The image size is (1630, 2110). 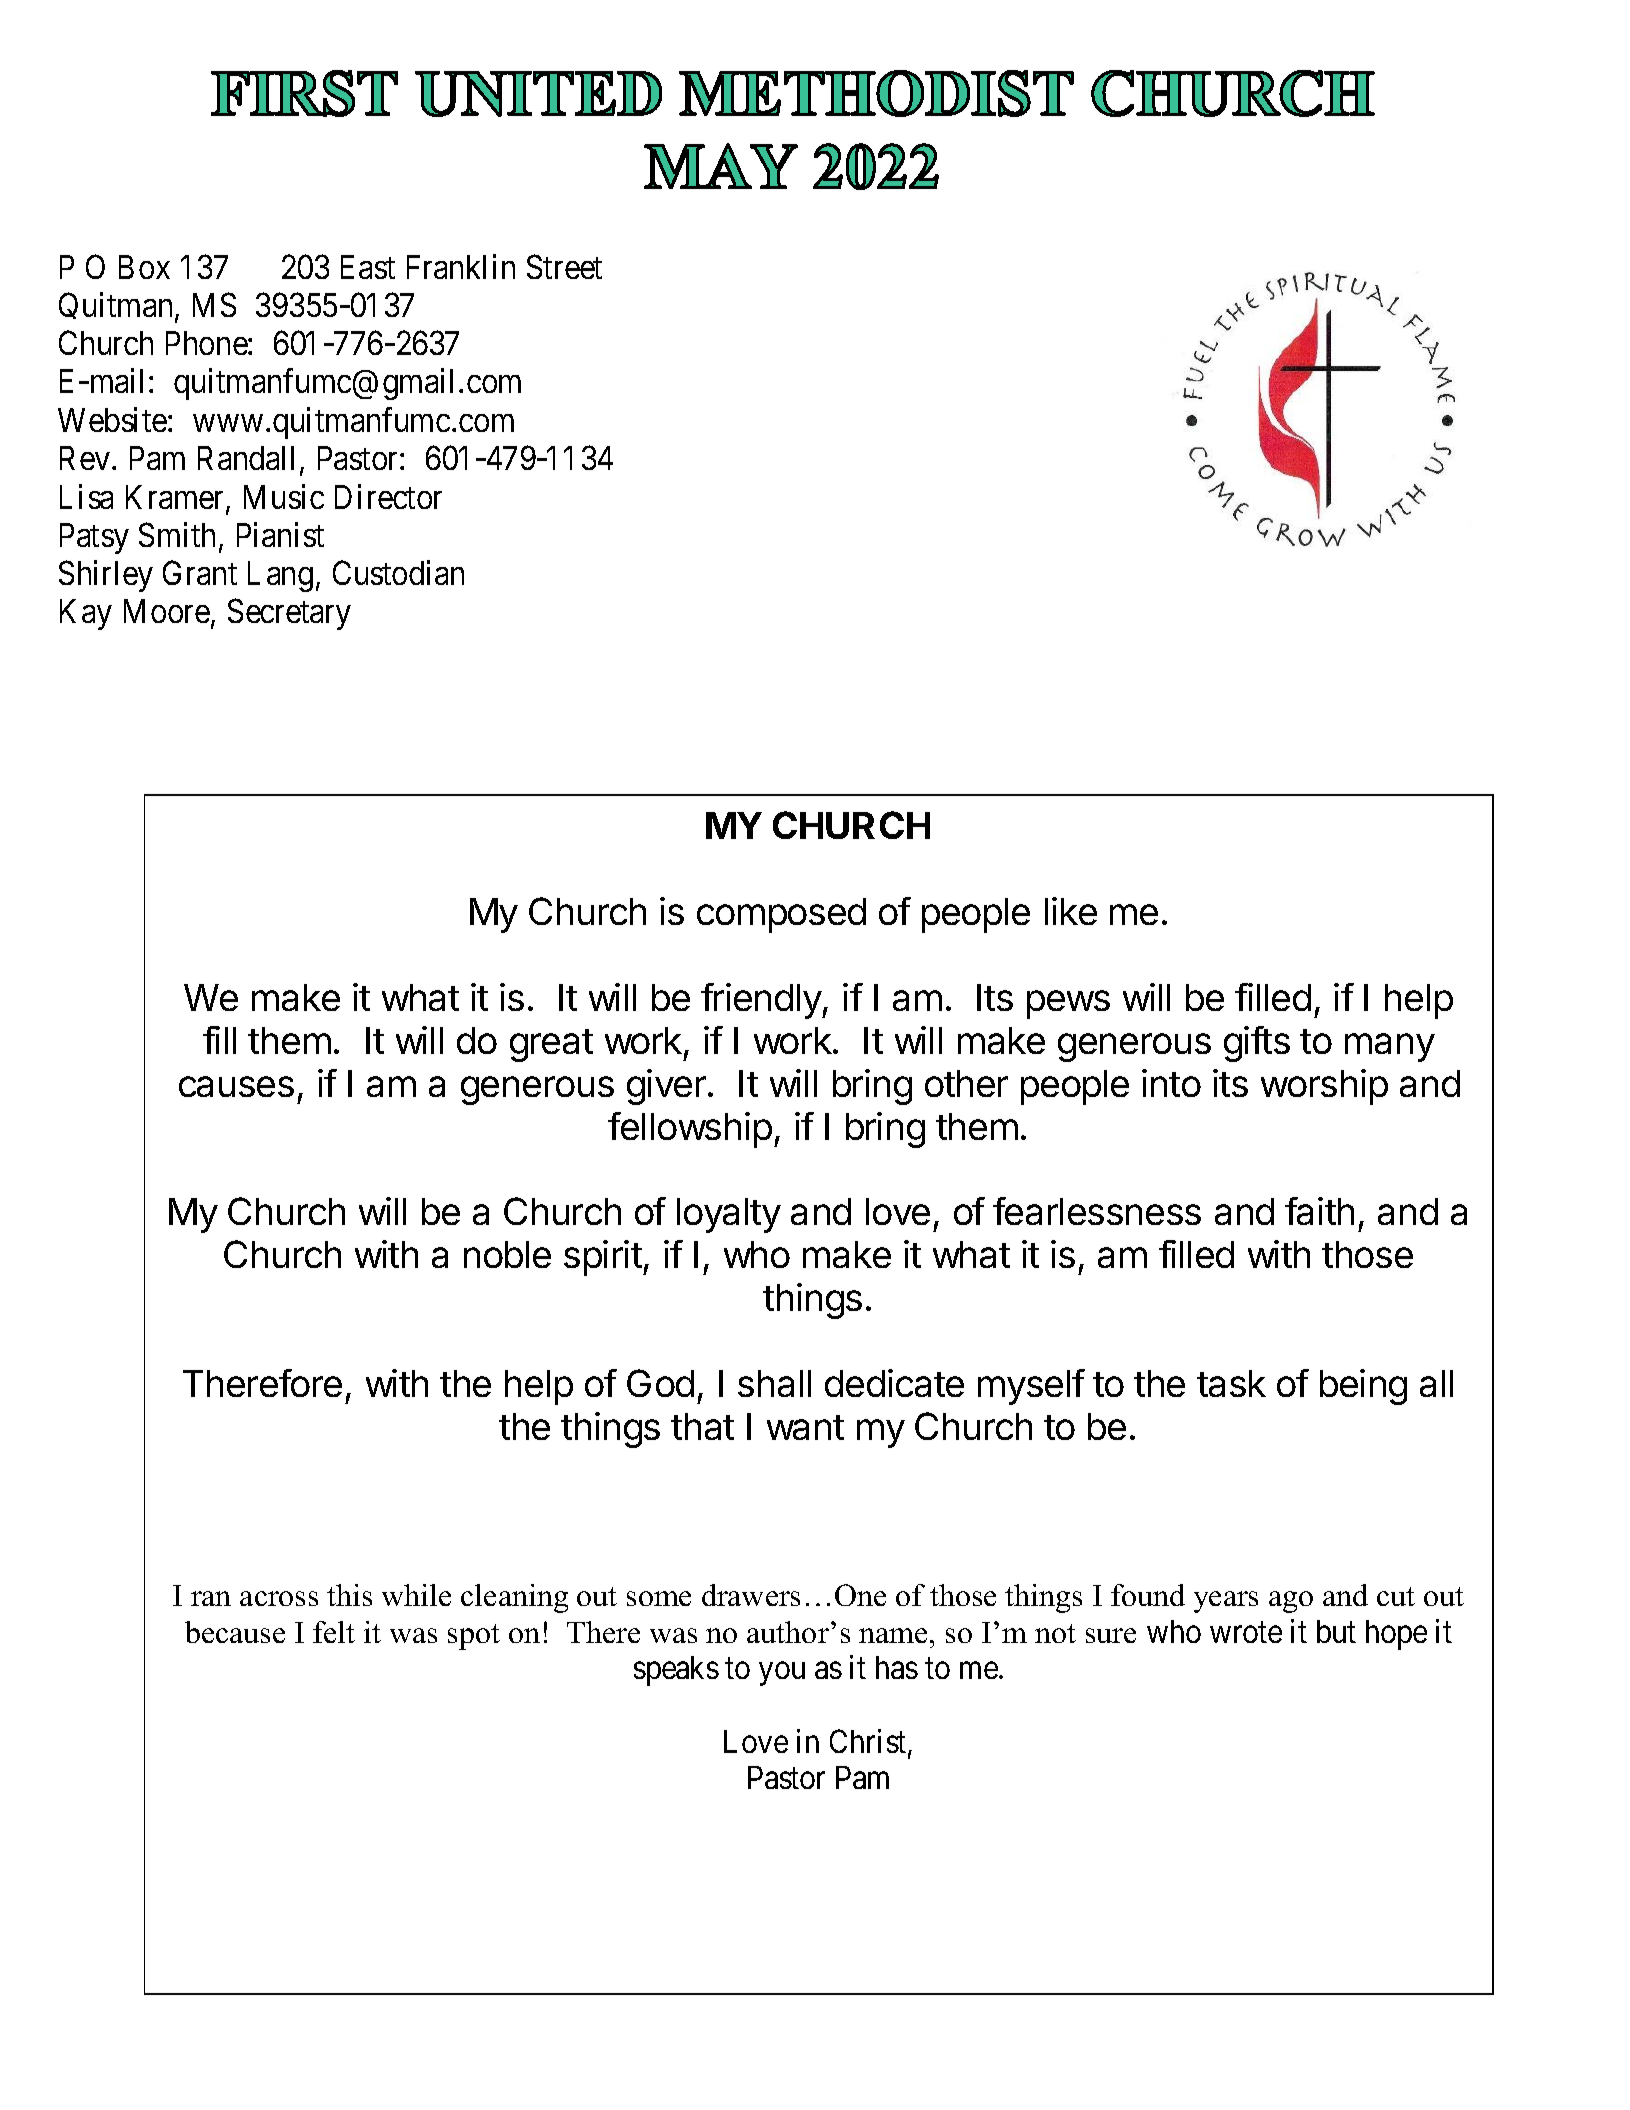 I want to click on task, so click(x=1231, y=1383).
